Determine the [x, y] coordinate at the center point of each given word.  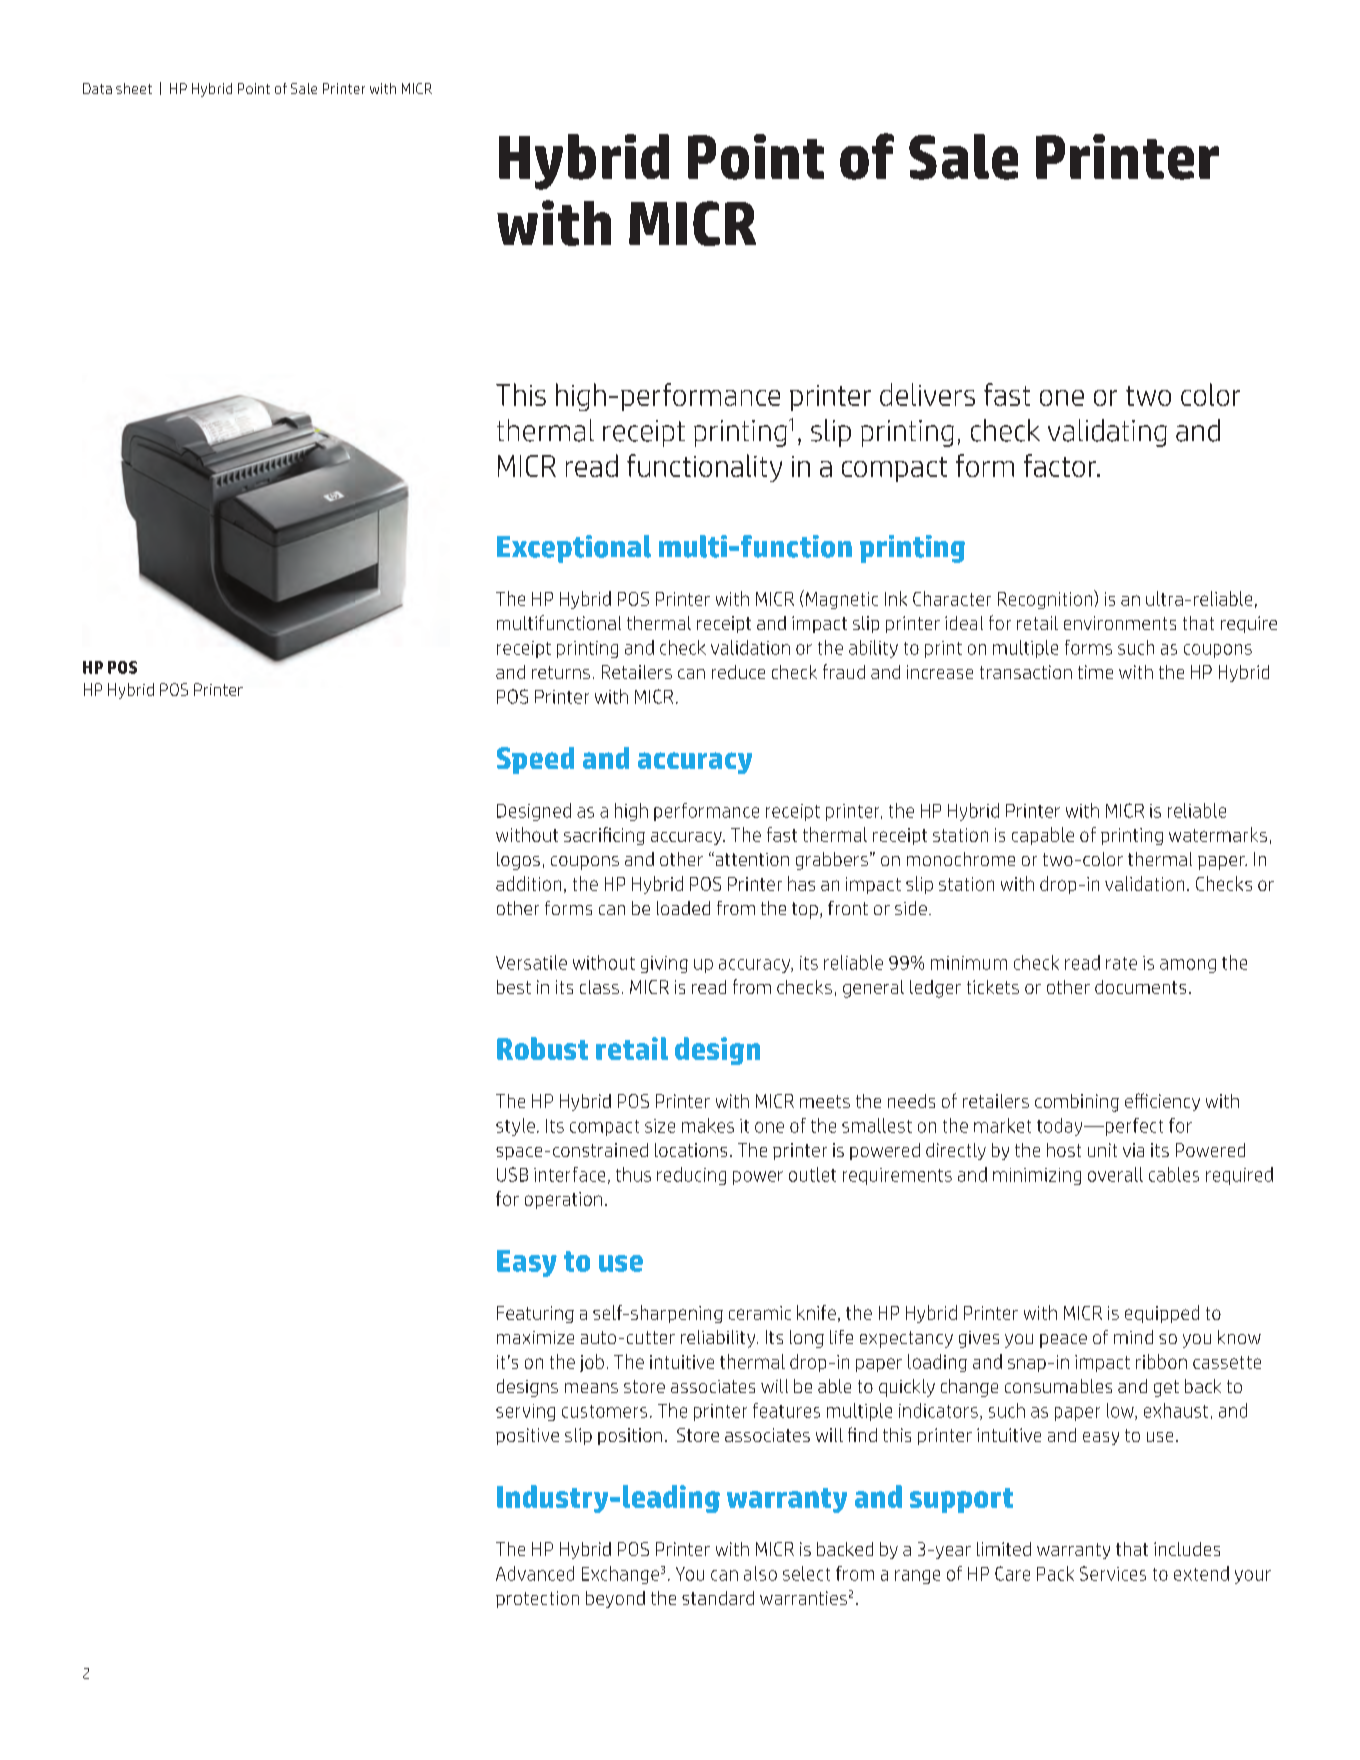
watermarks [1218, 834]
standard [718, 1598]
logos [518, 861]
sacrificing [604, 836]
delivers [927, 394]
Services [1113, 1573]
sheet [134, 88]
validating [1107, 433]
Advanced [535, 1573]
